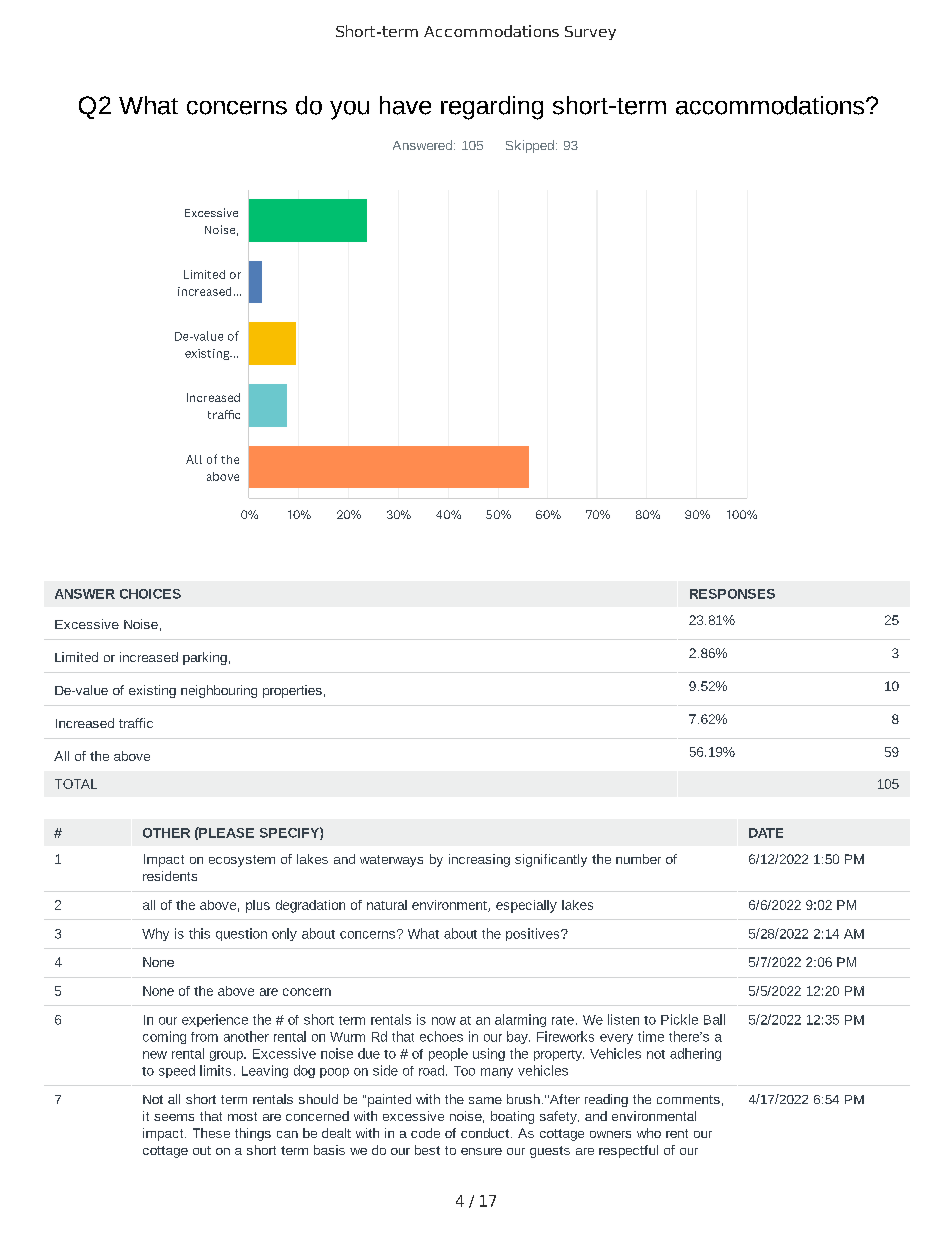 This page has height=1233, width=952. What do you see at coordinates (391, 861) in the page?
I see `waterways` at bounding box center [391, 861].
